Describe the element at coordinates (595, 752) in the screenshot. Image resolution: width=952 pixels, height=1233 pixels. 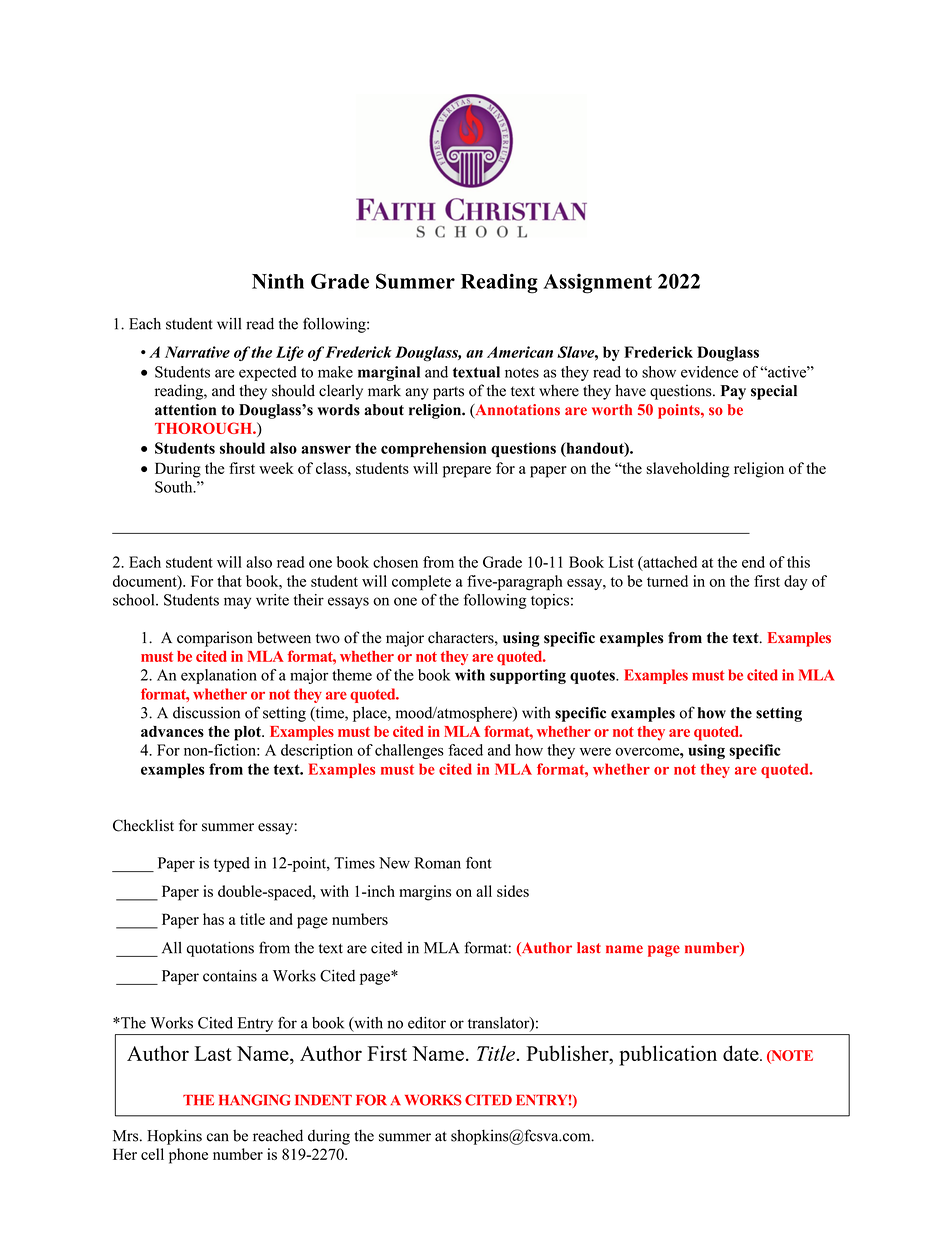
I see `were` at that location.
